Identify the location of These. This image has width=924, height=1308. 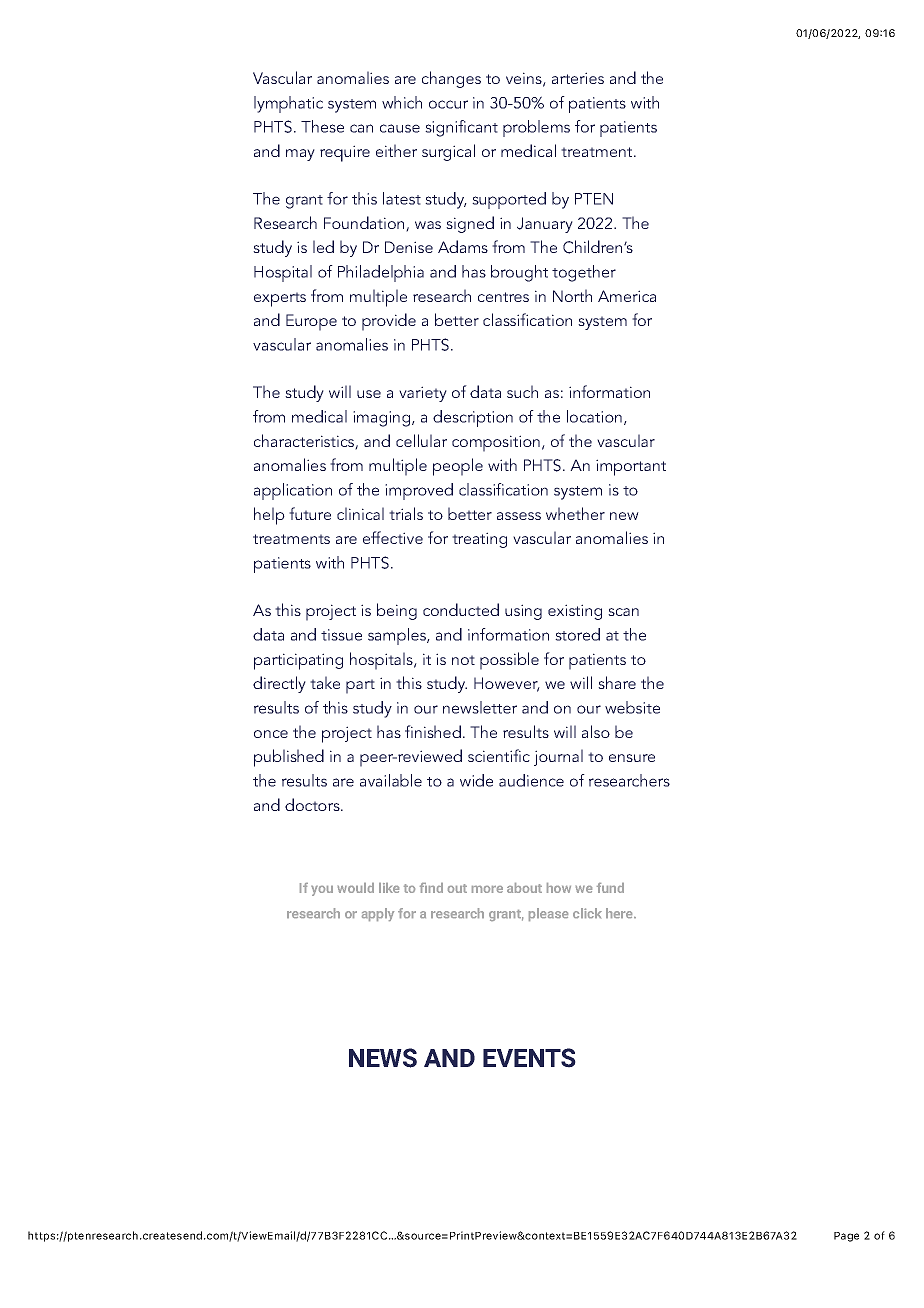
(322, 126).
